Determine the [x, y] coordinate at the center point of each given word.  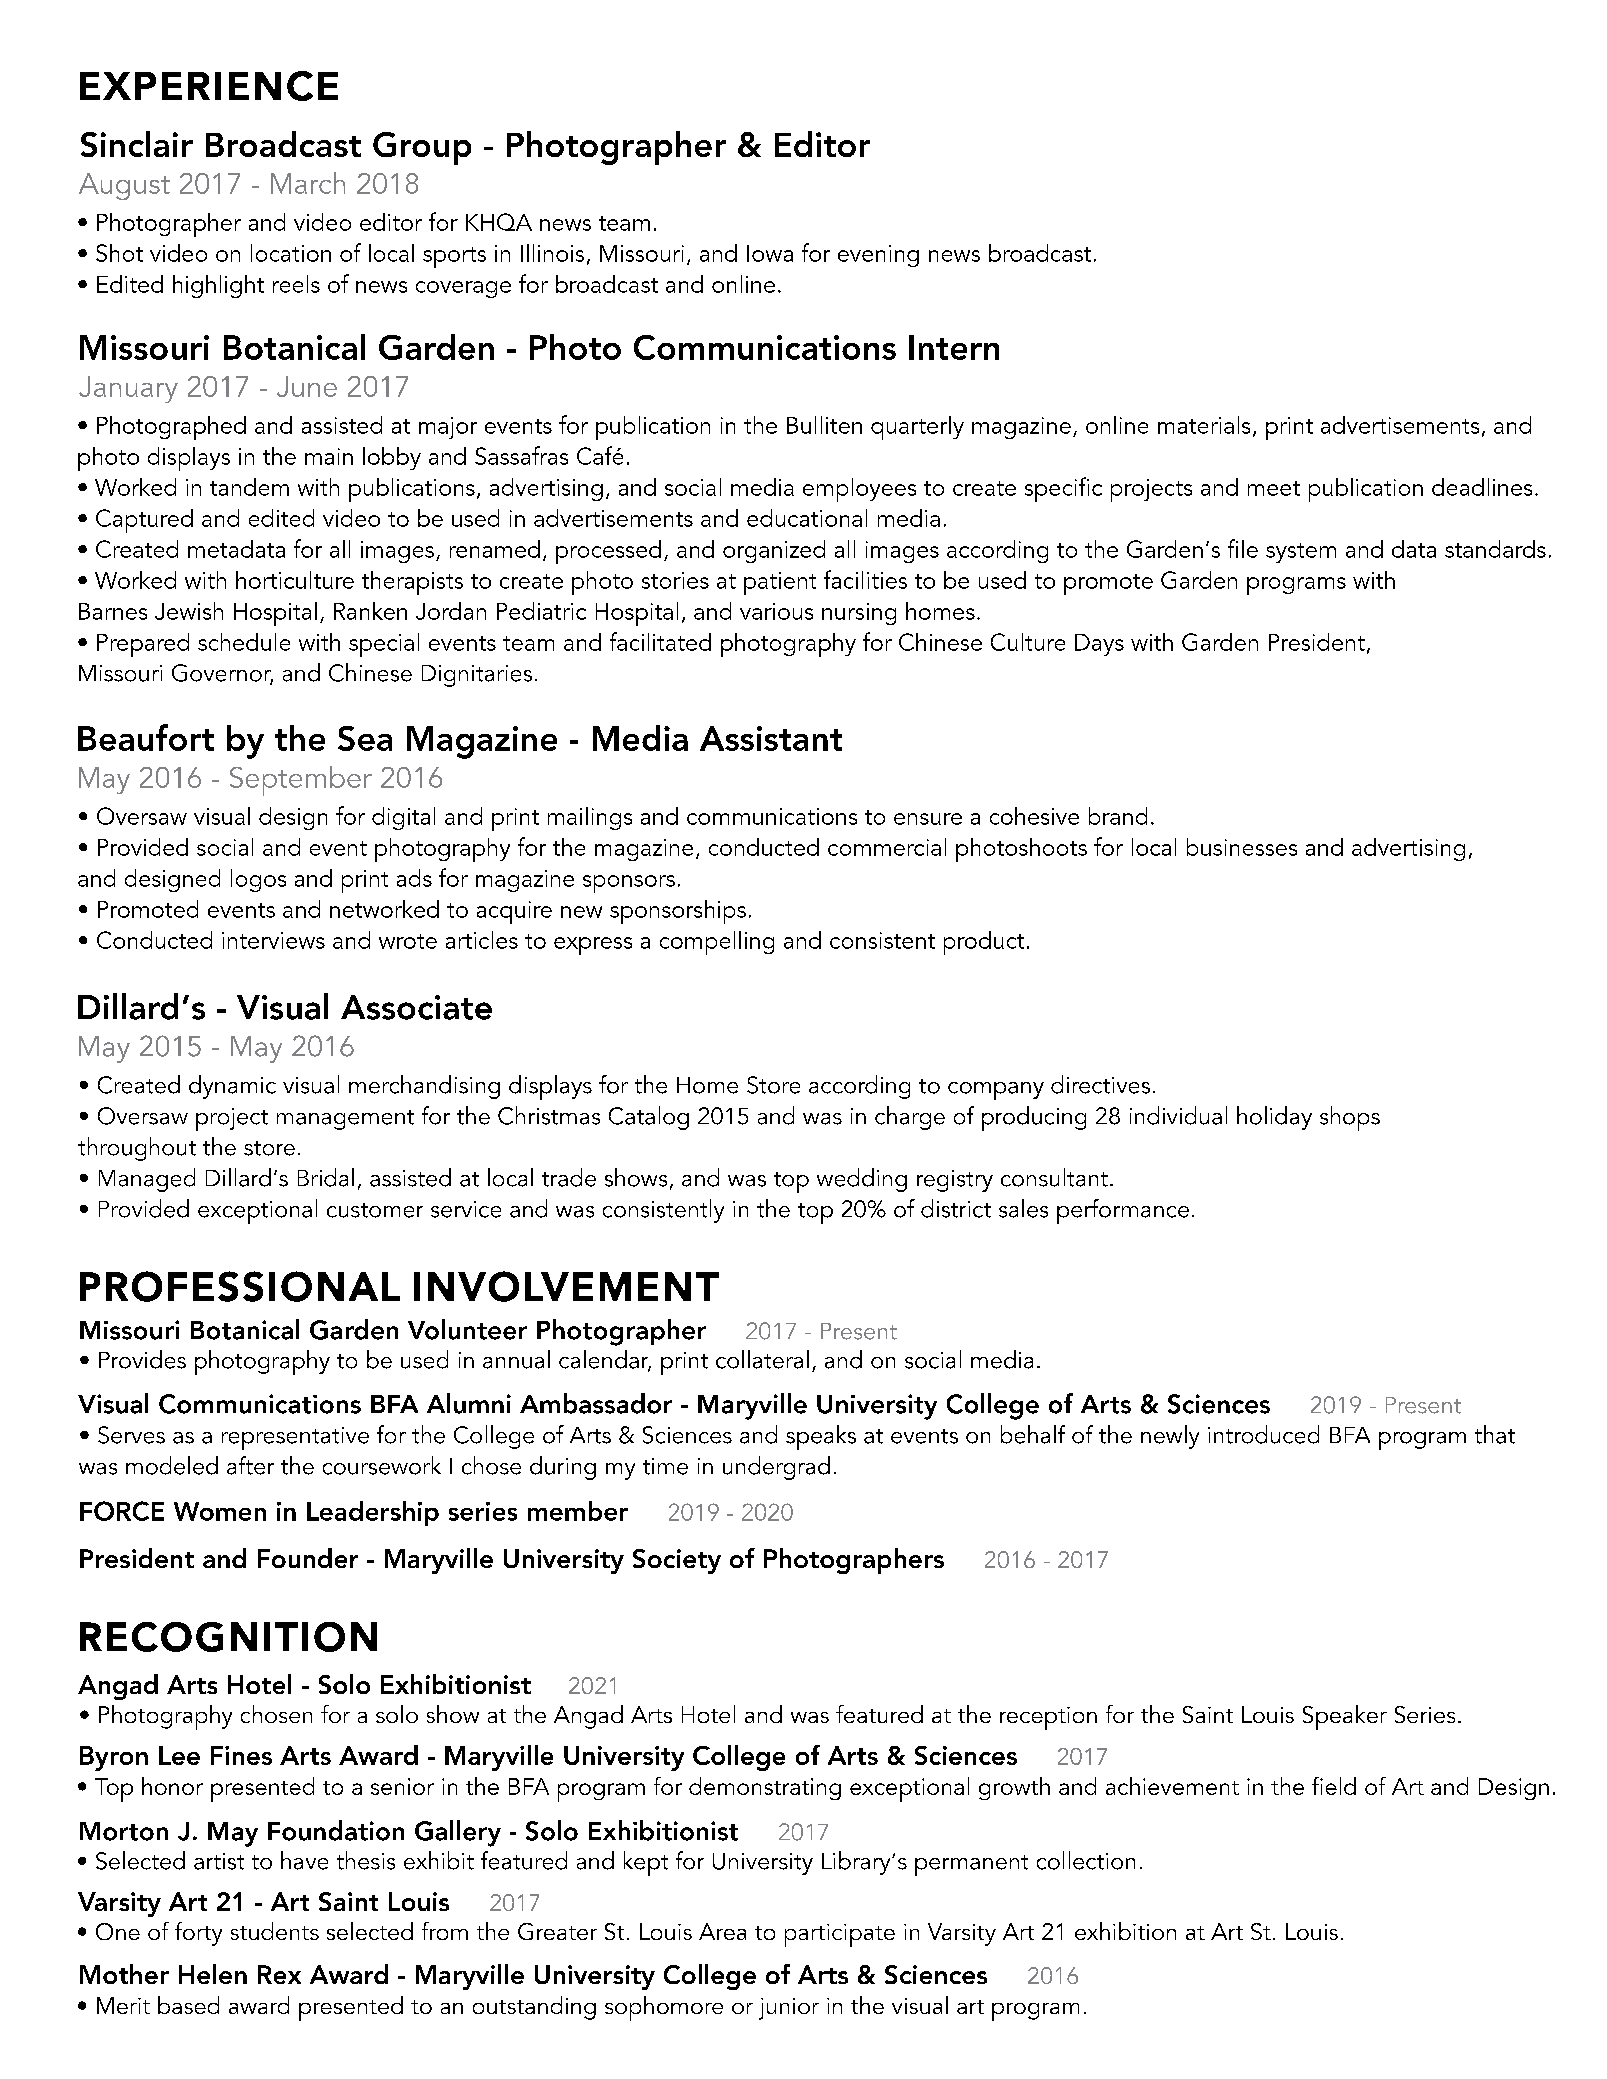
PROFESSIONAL [240, 1286]
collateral [762, 1359]
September [301, 781]
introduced [1263, 1434]
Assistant [771, 738]
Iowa [770, 253]
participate [840, 1935]
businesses [1242, 847]
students [275, 1931]
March [308, 183]
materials [1204, 425]
